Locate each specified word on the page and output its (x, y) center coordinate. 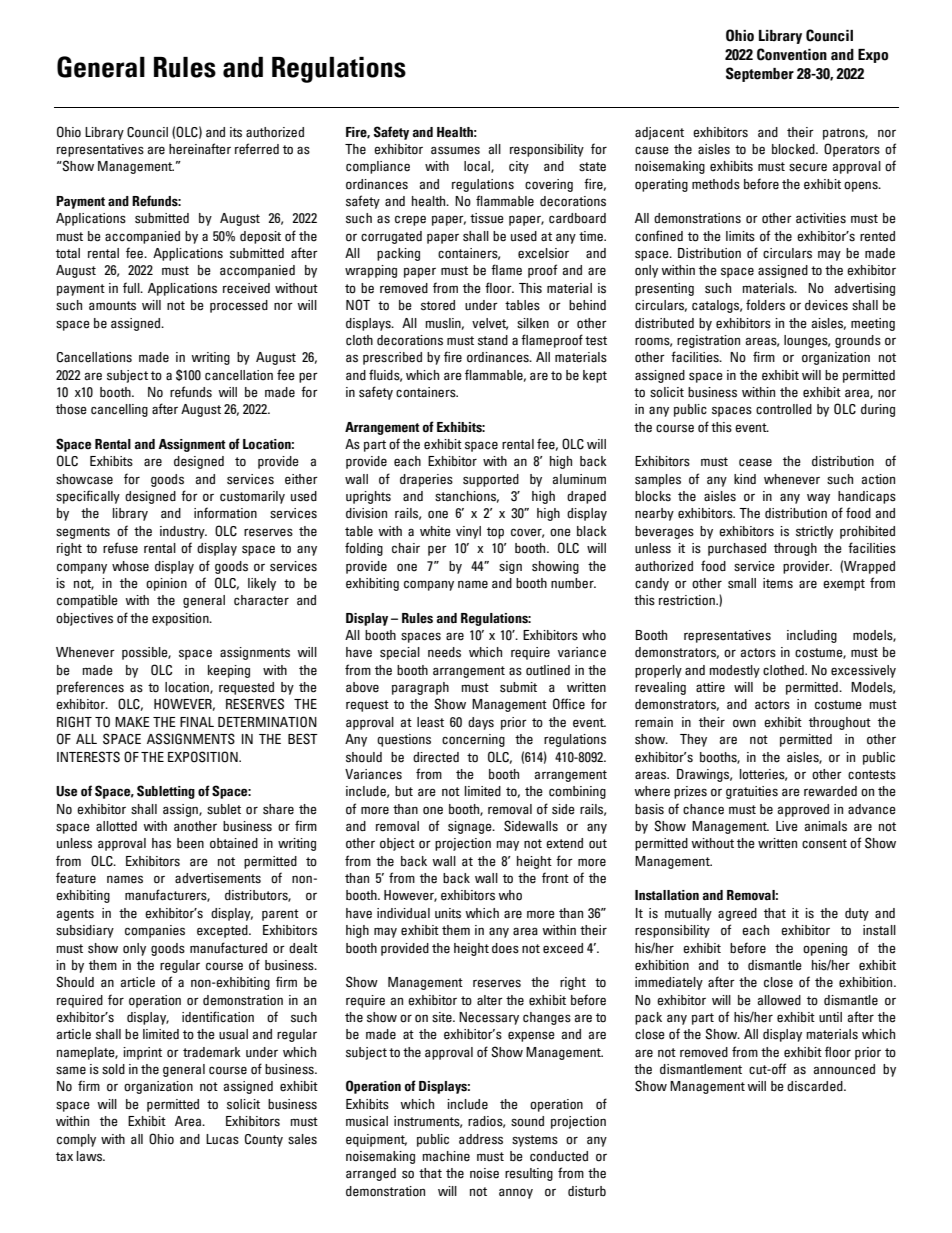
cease (755, 462)
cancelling (119, 410)
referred (257, 149)
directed (436, 757)
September (760, 74)
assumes (455, 150)
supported (491, 480)
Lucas (222, 1139)
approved (803, 810)
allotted (116, 826)
